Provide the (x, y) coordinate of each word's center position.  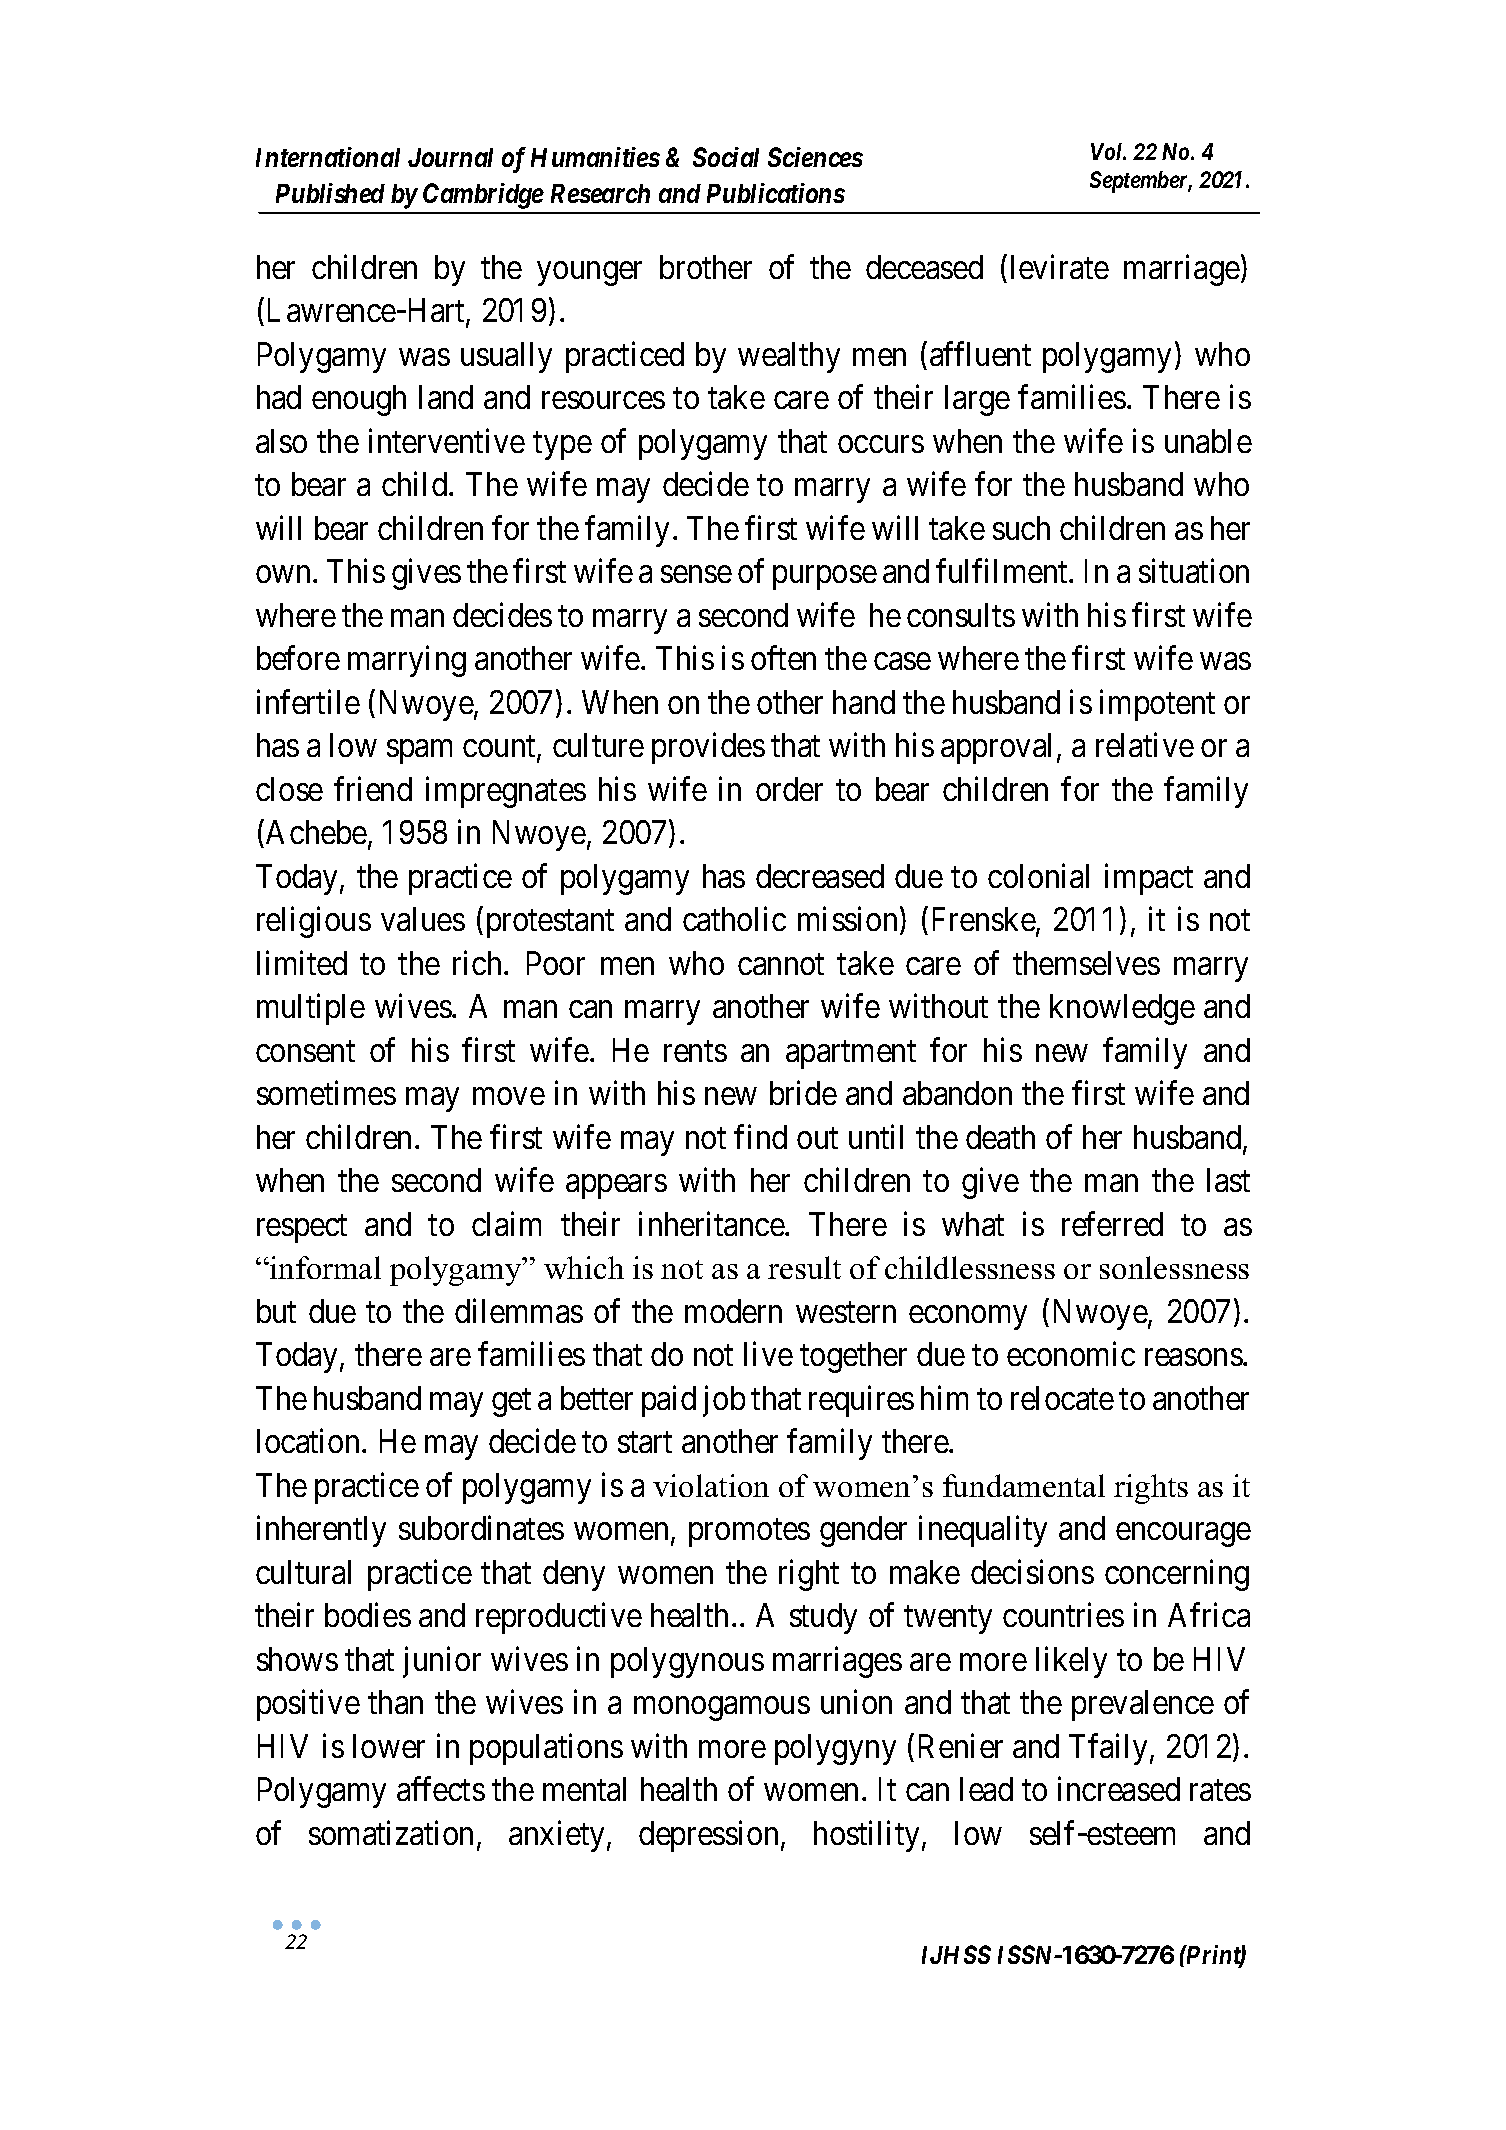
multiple (311, 1009)
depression (708, 1836)
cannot (781, 964)
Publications (776, 193)
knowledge (1122, 1009)
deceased (924, 267)
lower (389, 1746)
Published (330, 193)
